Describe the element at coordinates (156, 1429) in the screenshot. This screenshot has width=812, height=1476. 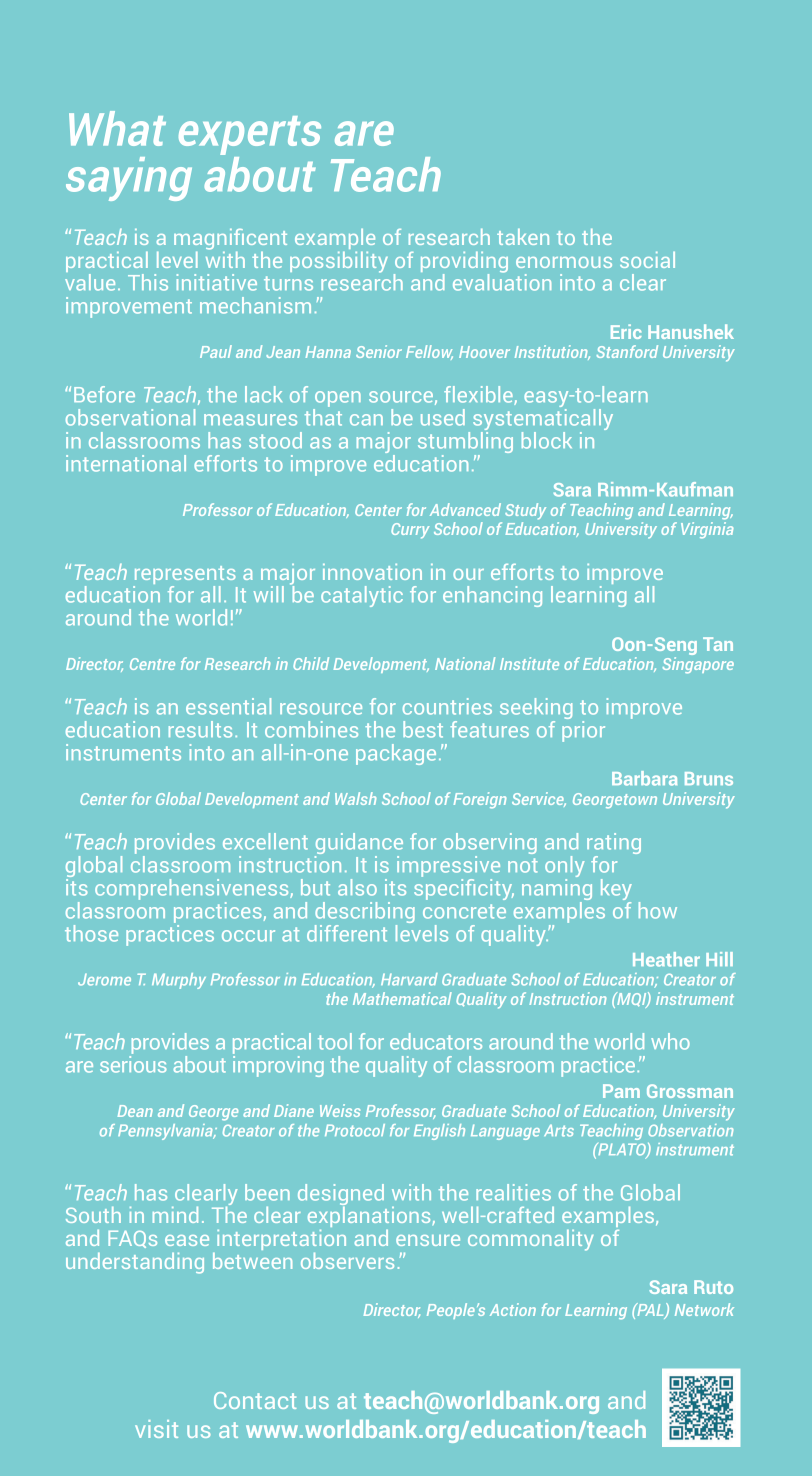
I see `visit` at that location.
